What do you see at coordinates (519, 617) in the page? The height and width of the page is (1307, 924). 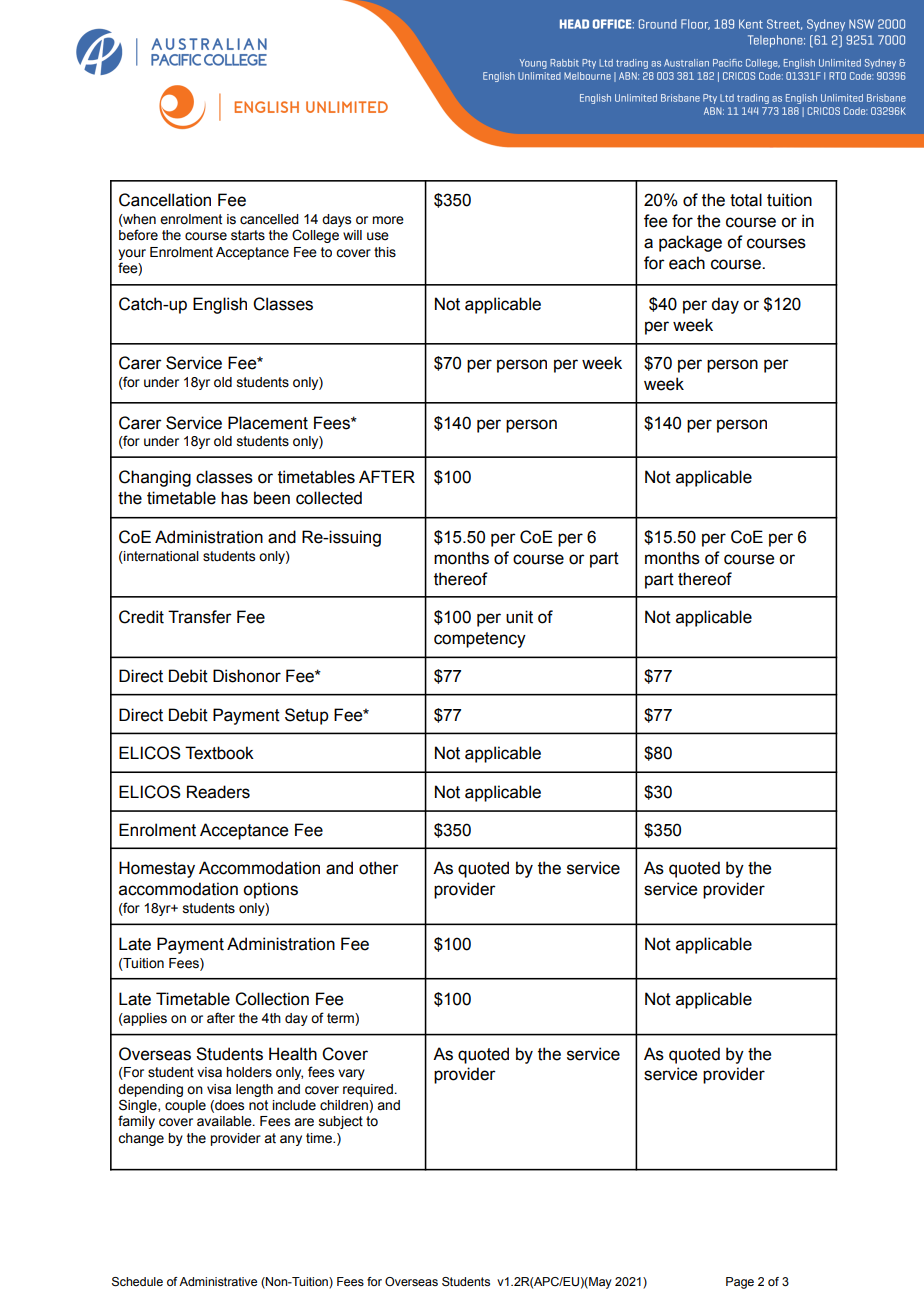 I see `unit` at bounding box center [519, 617].
